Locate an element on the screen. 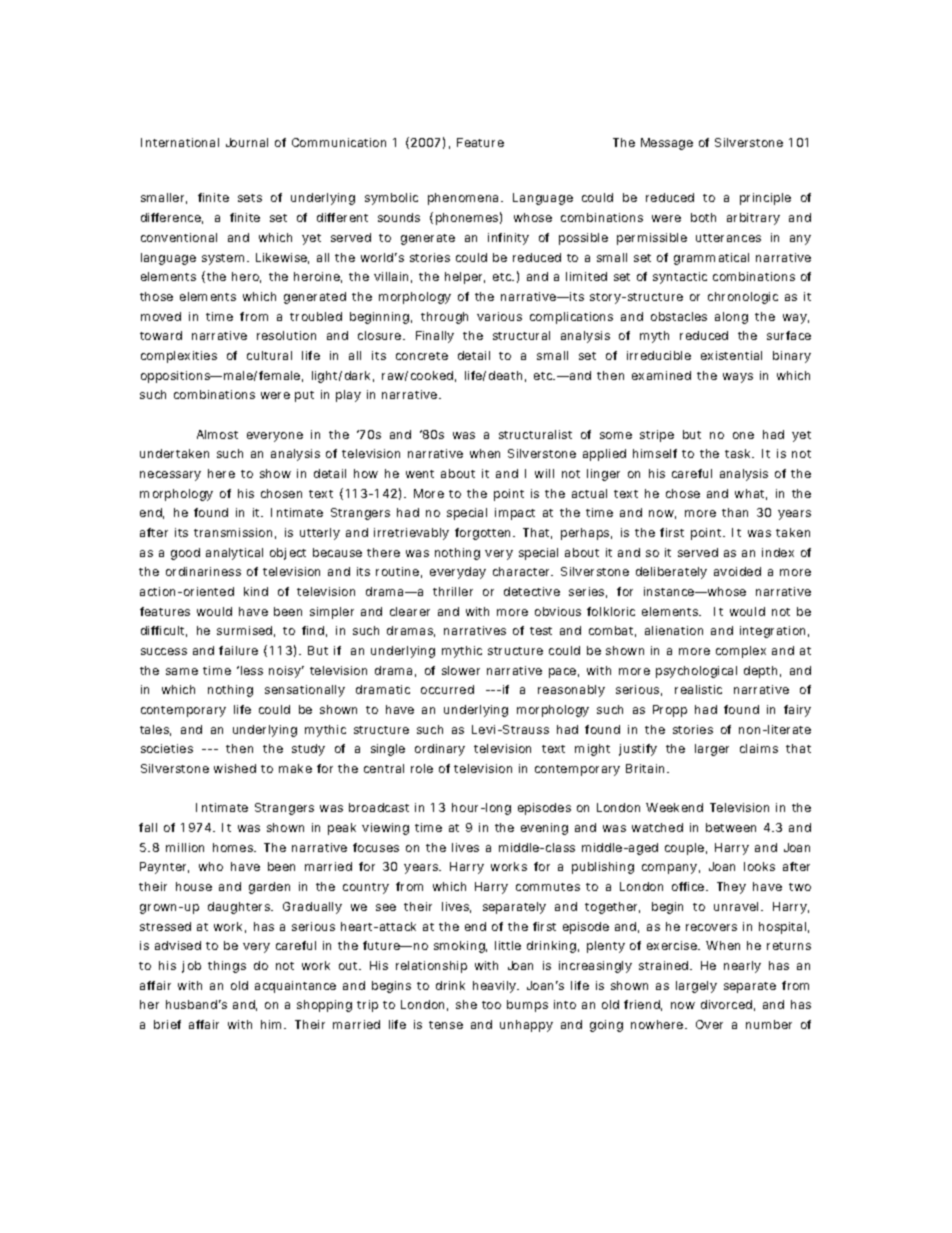  things is located at coordinates (227, 967).
